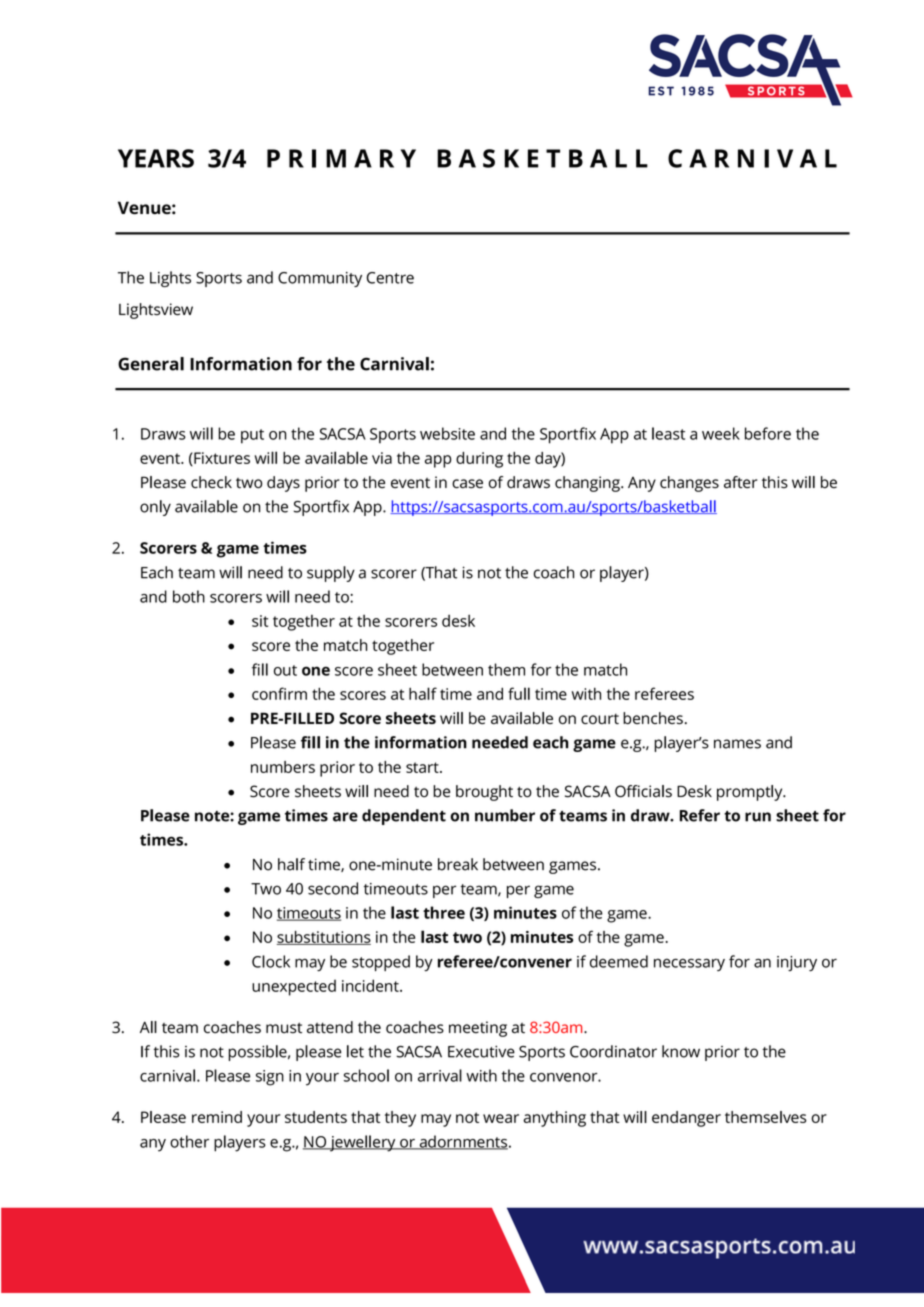 The image size is (924, 1307). I want to click on wear, so click(501, 1118).
